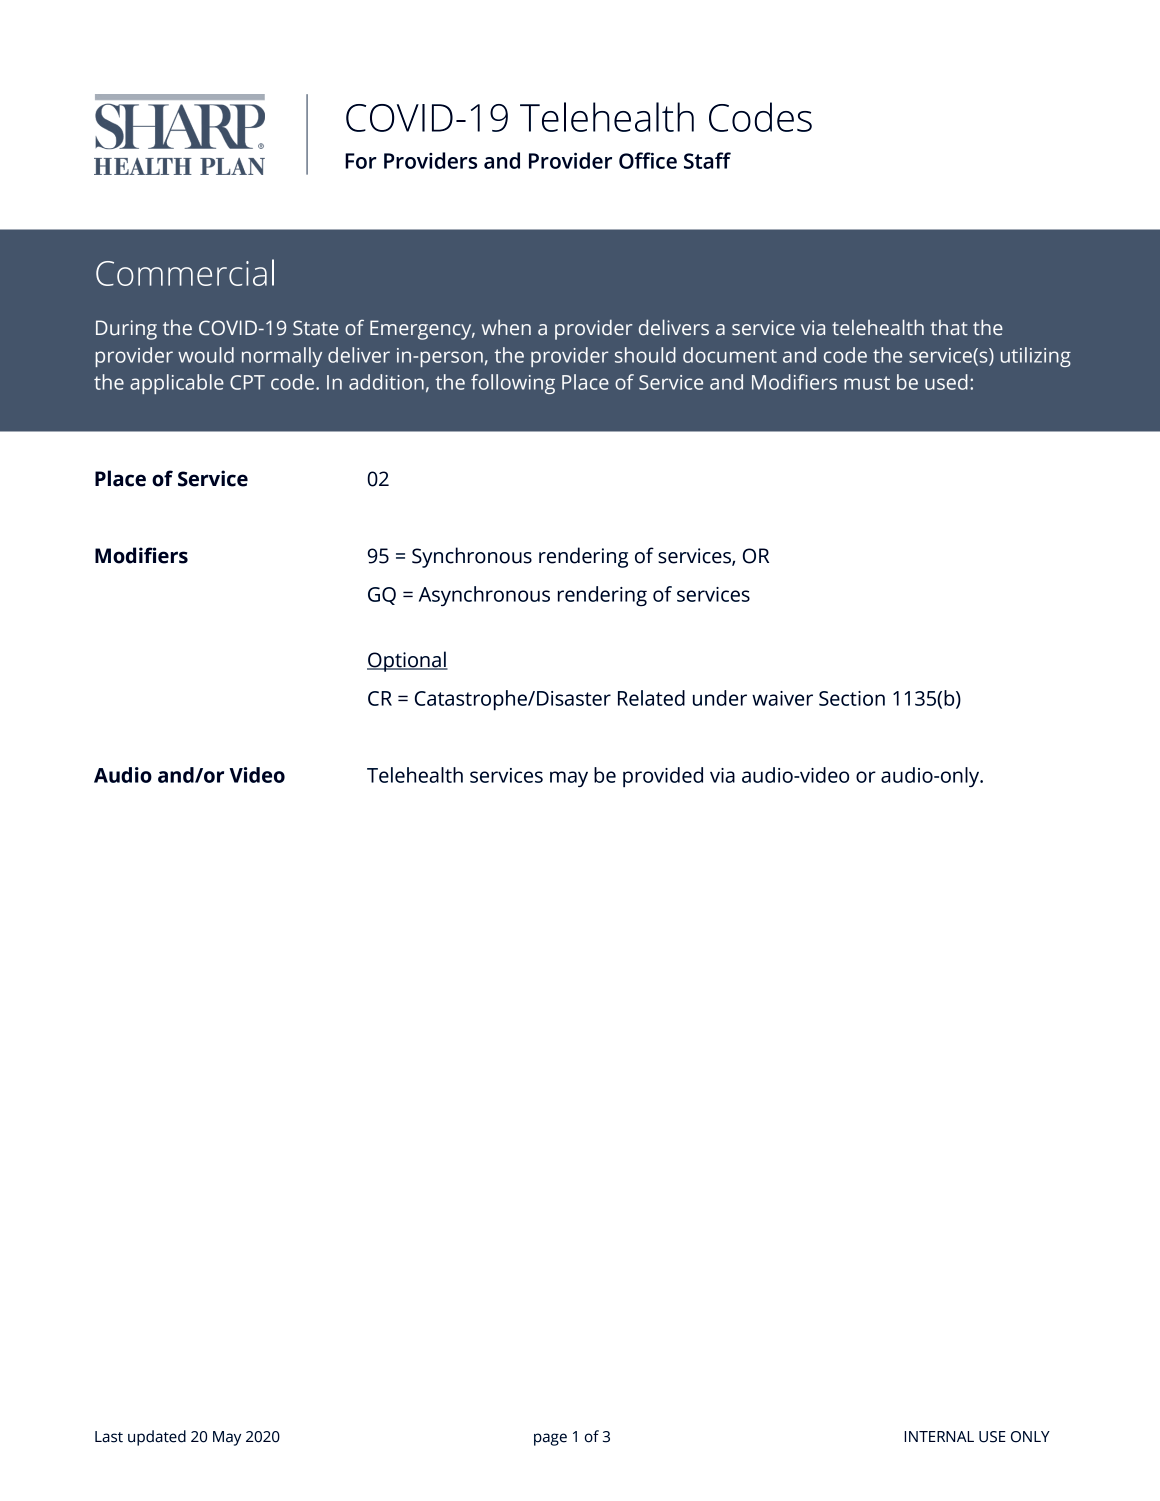  Describe the element at coordinates (185, 272) in the screenshot. I see `Commercial` at that location.
